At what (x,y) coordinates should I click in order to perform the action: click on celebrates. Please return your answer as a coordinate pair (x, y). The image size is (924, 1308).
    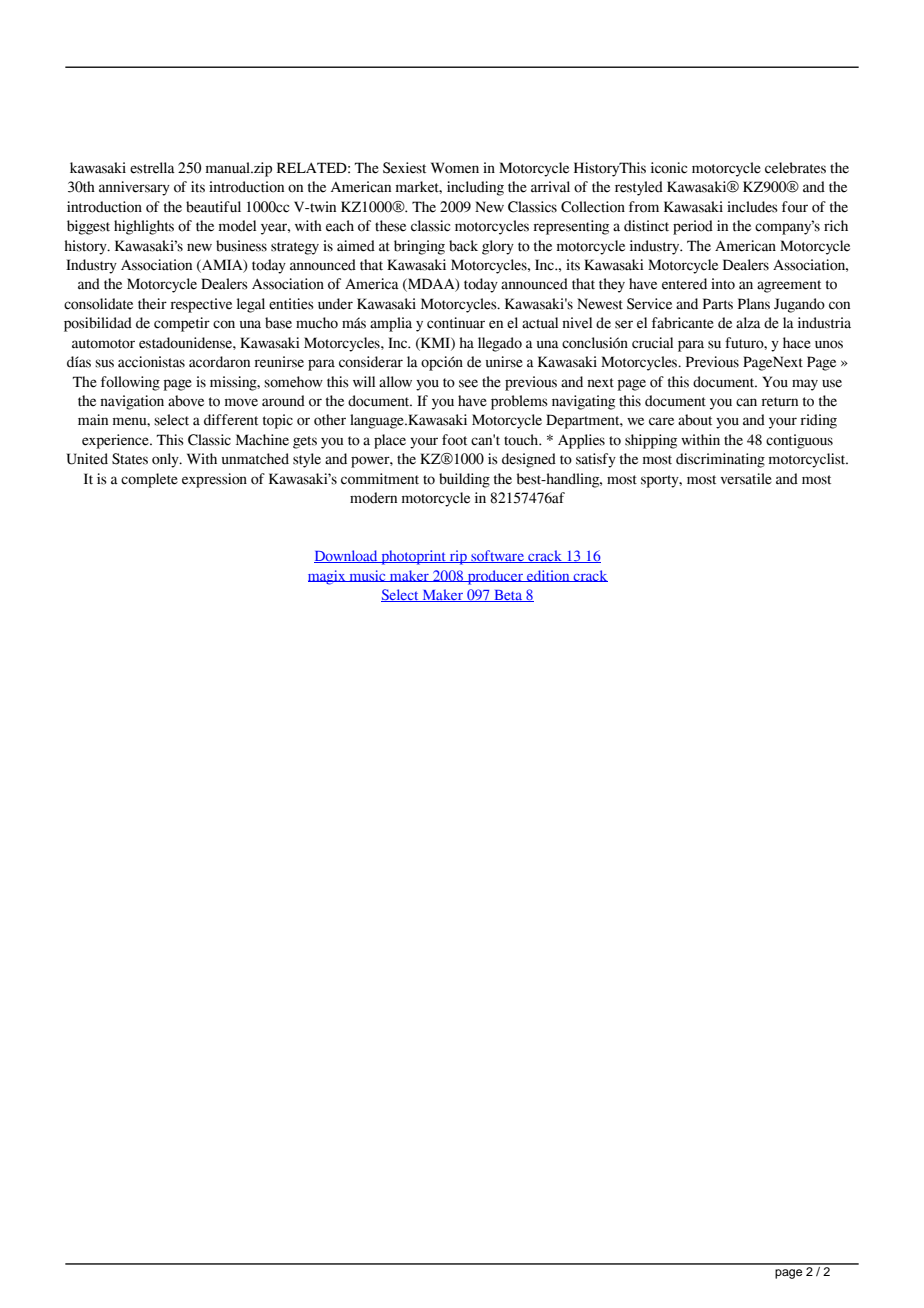
    Looking at the image, I should click on (795, 168).
